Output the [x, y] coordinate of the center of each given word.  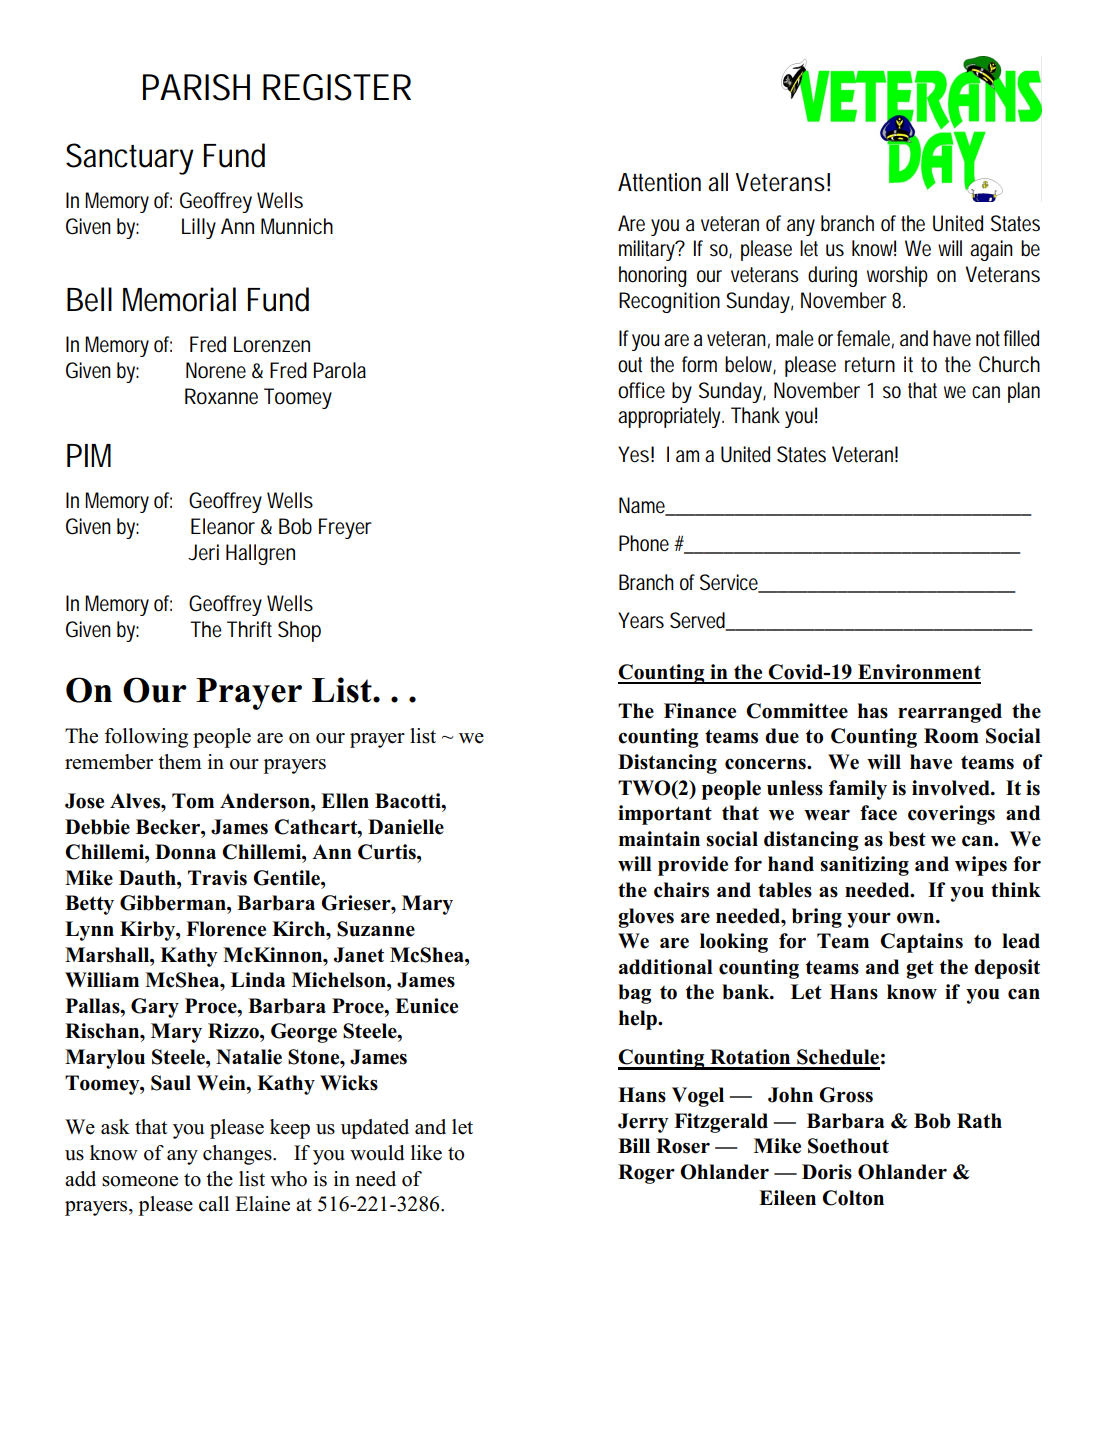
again [991, 250]
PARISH [196, 87]
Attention [659, 182]
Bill [634, 1145]
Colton [853, 1198]
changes [238, 1155]
